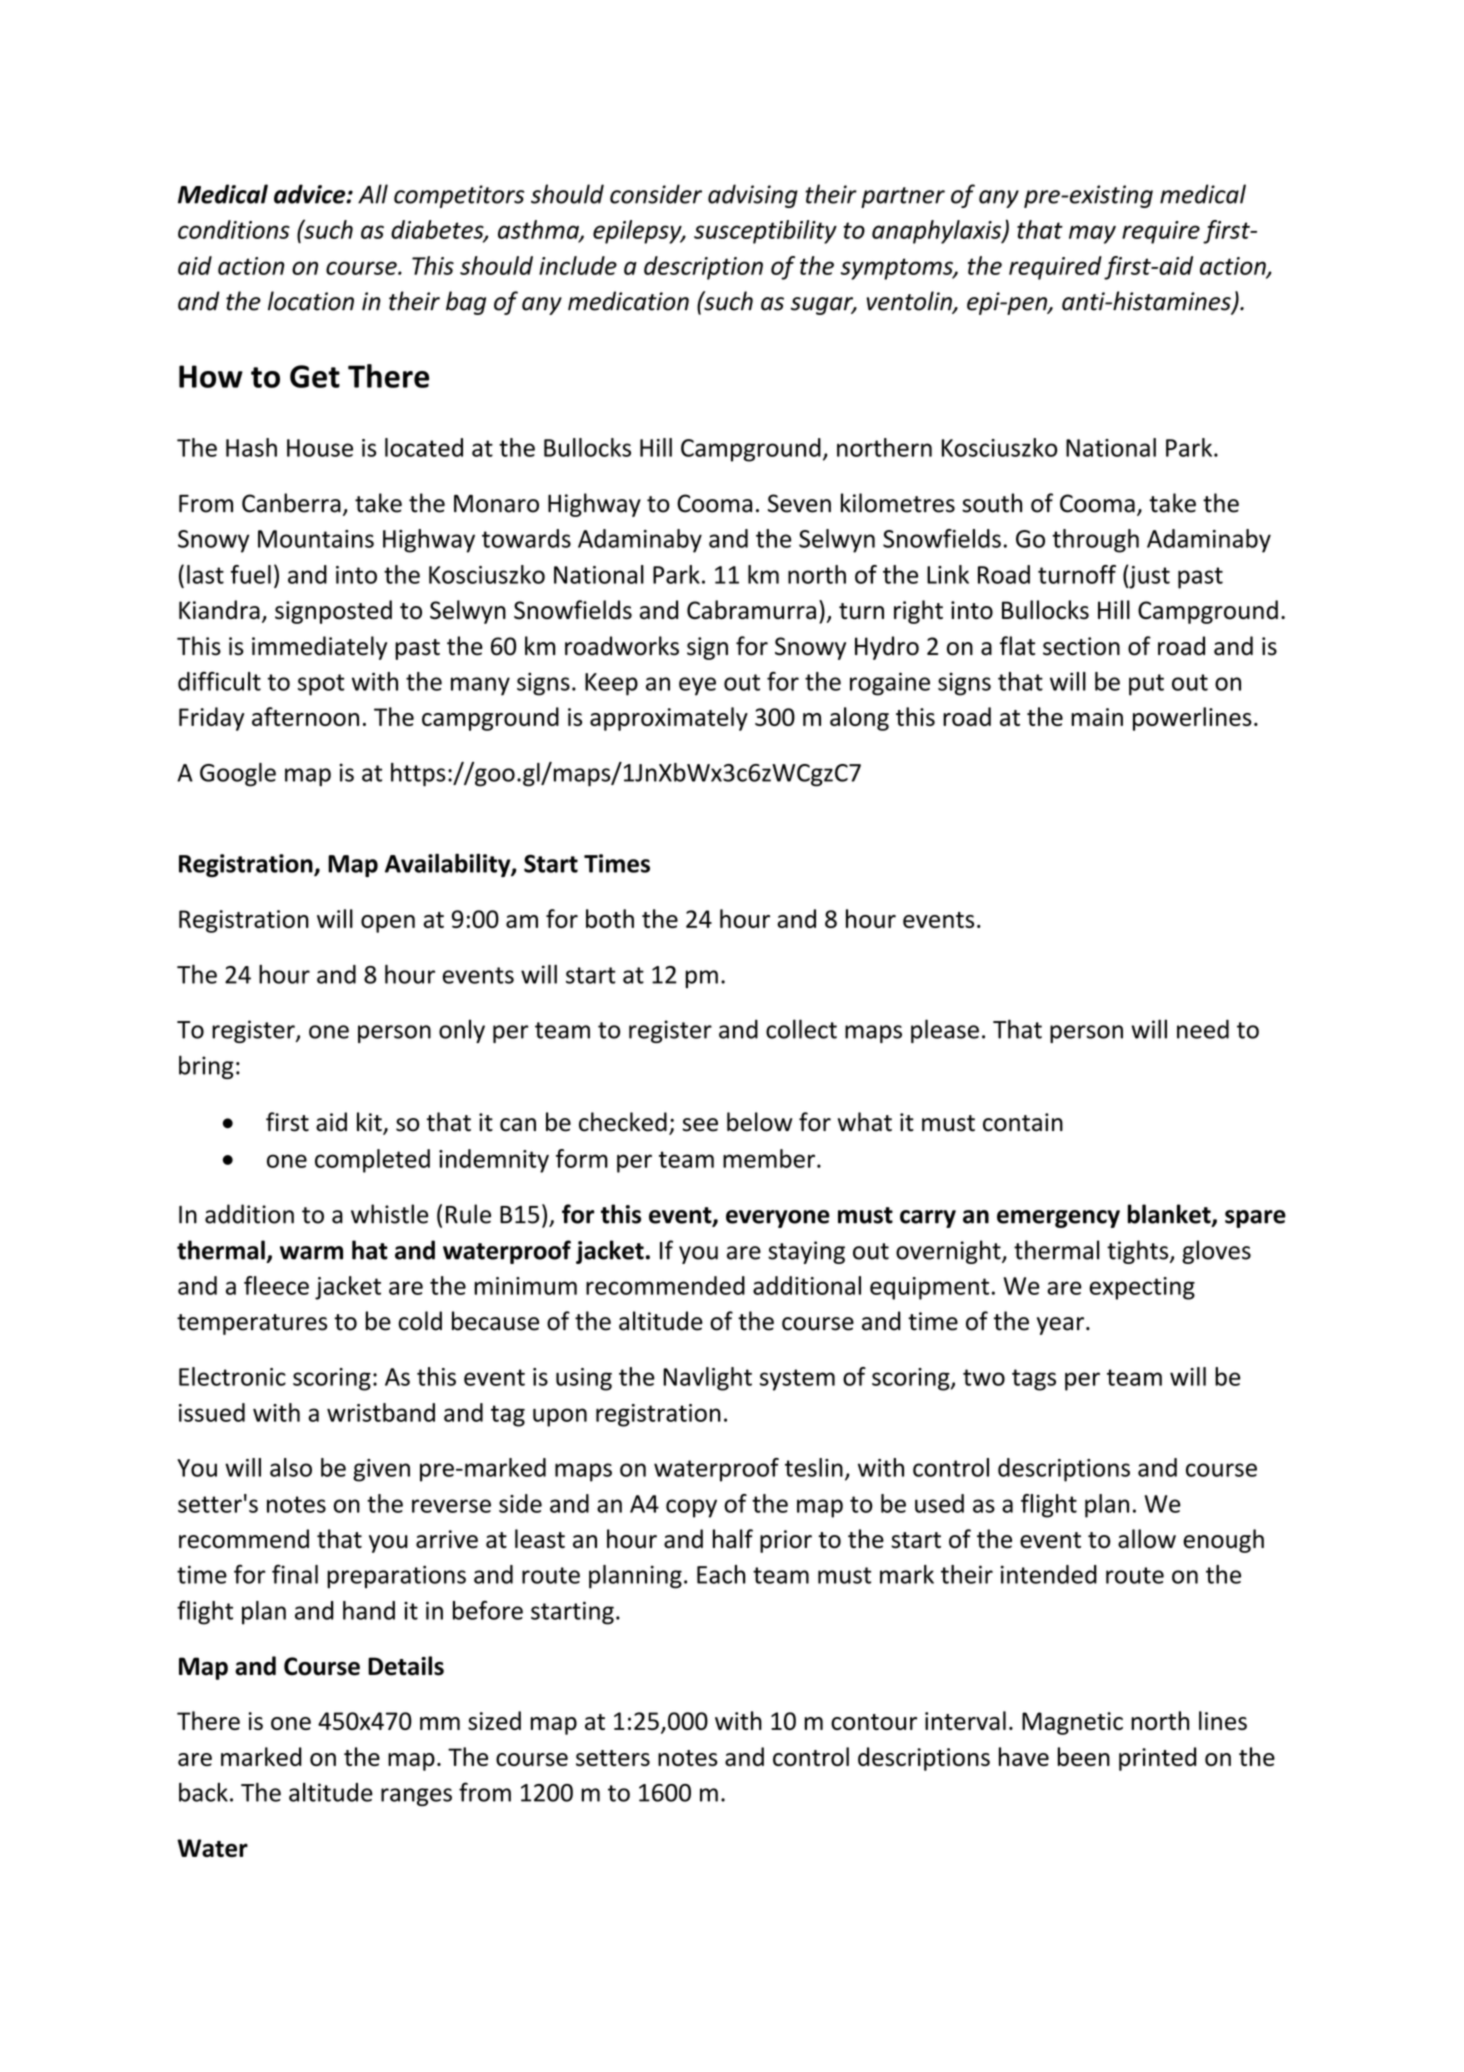  I want to click on collect, so click(801, 1029).
